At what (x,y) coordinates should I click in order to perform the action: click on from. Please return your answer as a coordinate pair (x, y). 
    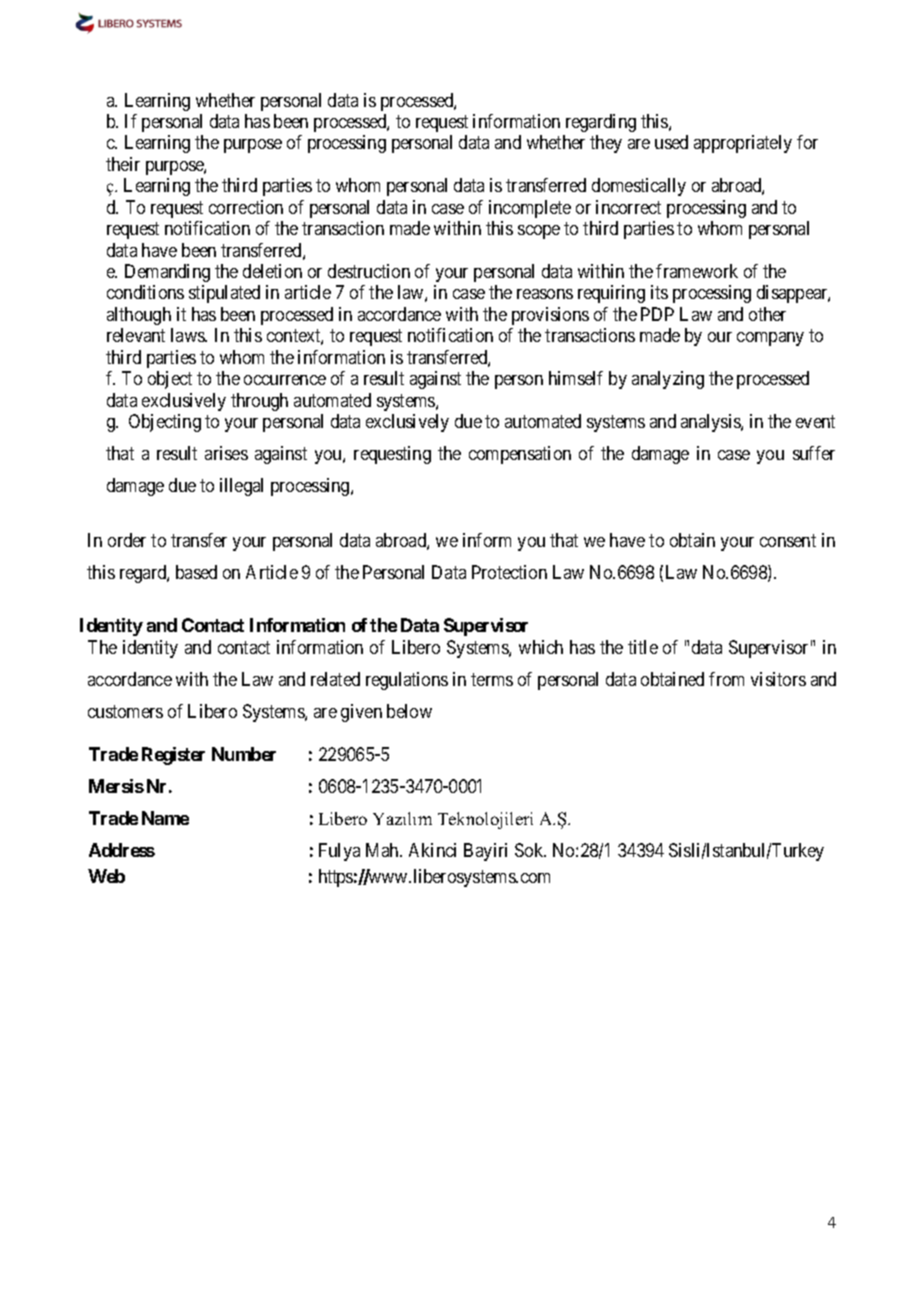
    Looking at the image, I should click on (726, 679).
